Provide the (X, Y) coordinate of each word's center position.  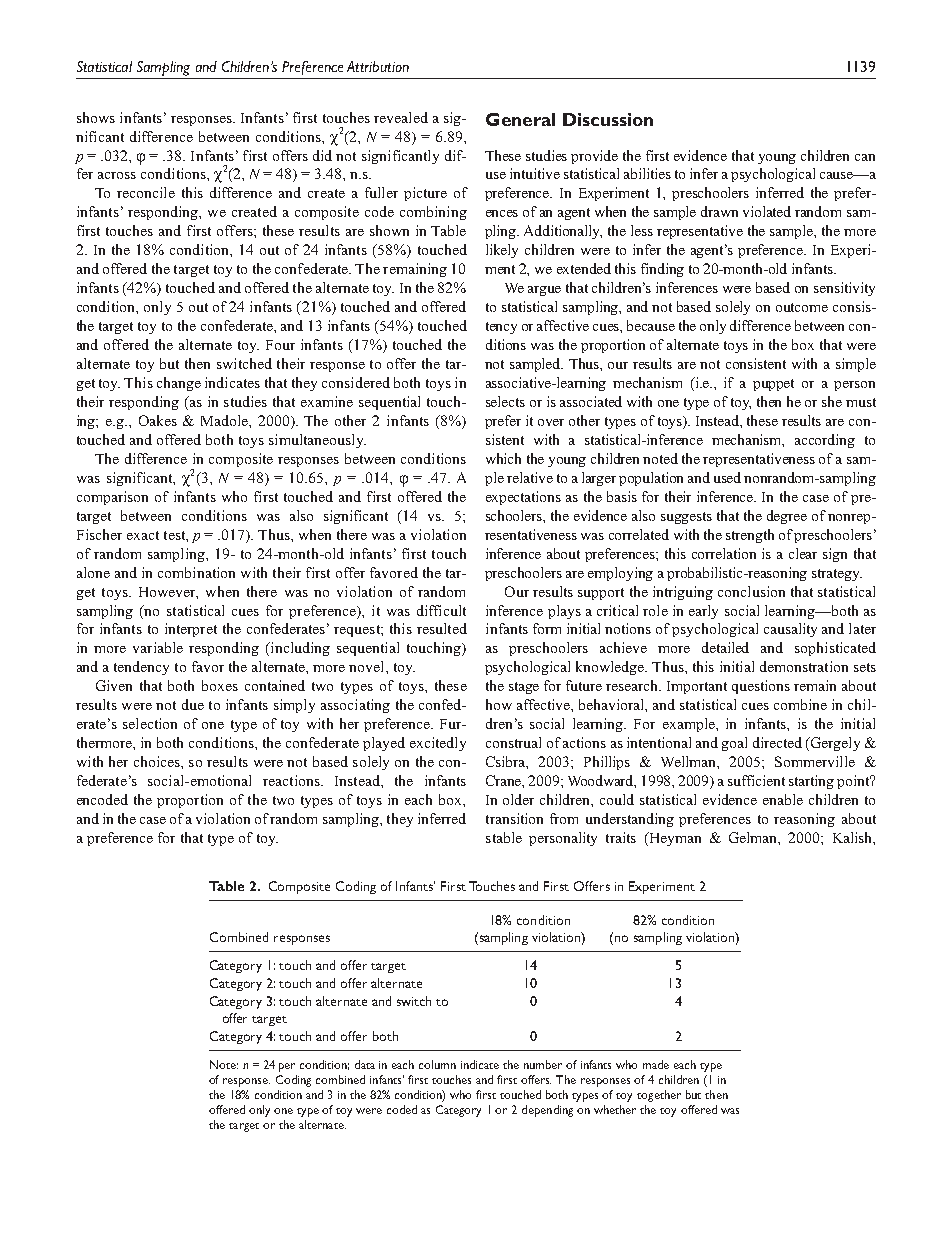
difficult (441, 610)
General (520, 119)
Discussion (608, 119)
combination (196, 572)
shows (96, 117)
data (365, 1064)
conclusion (751, 591)
